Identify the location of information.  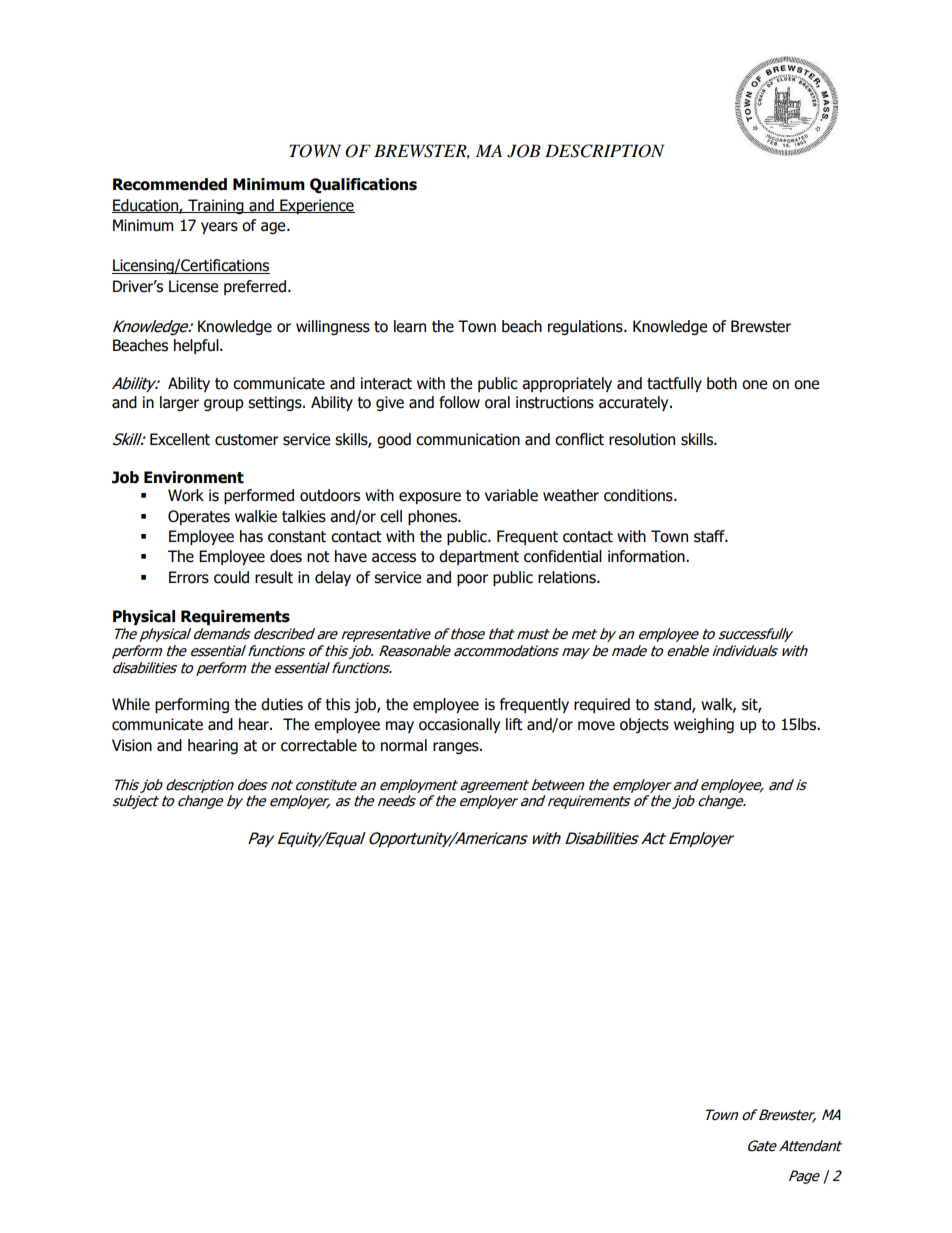
(647, 556).
